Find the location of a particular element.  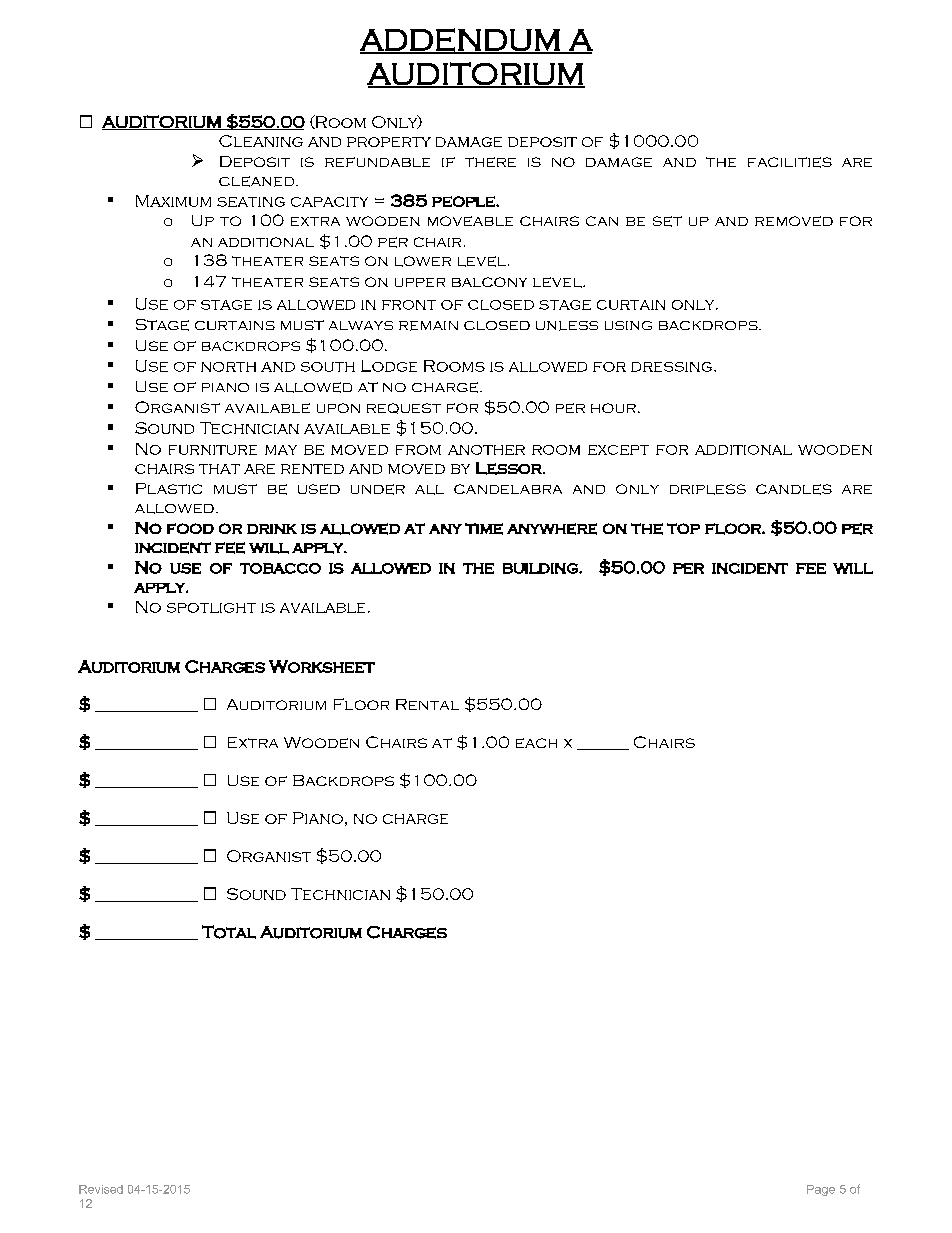

dressing is located at coordinates (671, 367).
